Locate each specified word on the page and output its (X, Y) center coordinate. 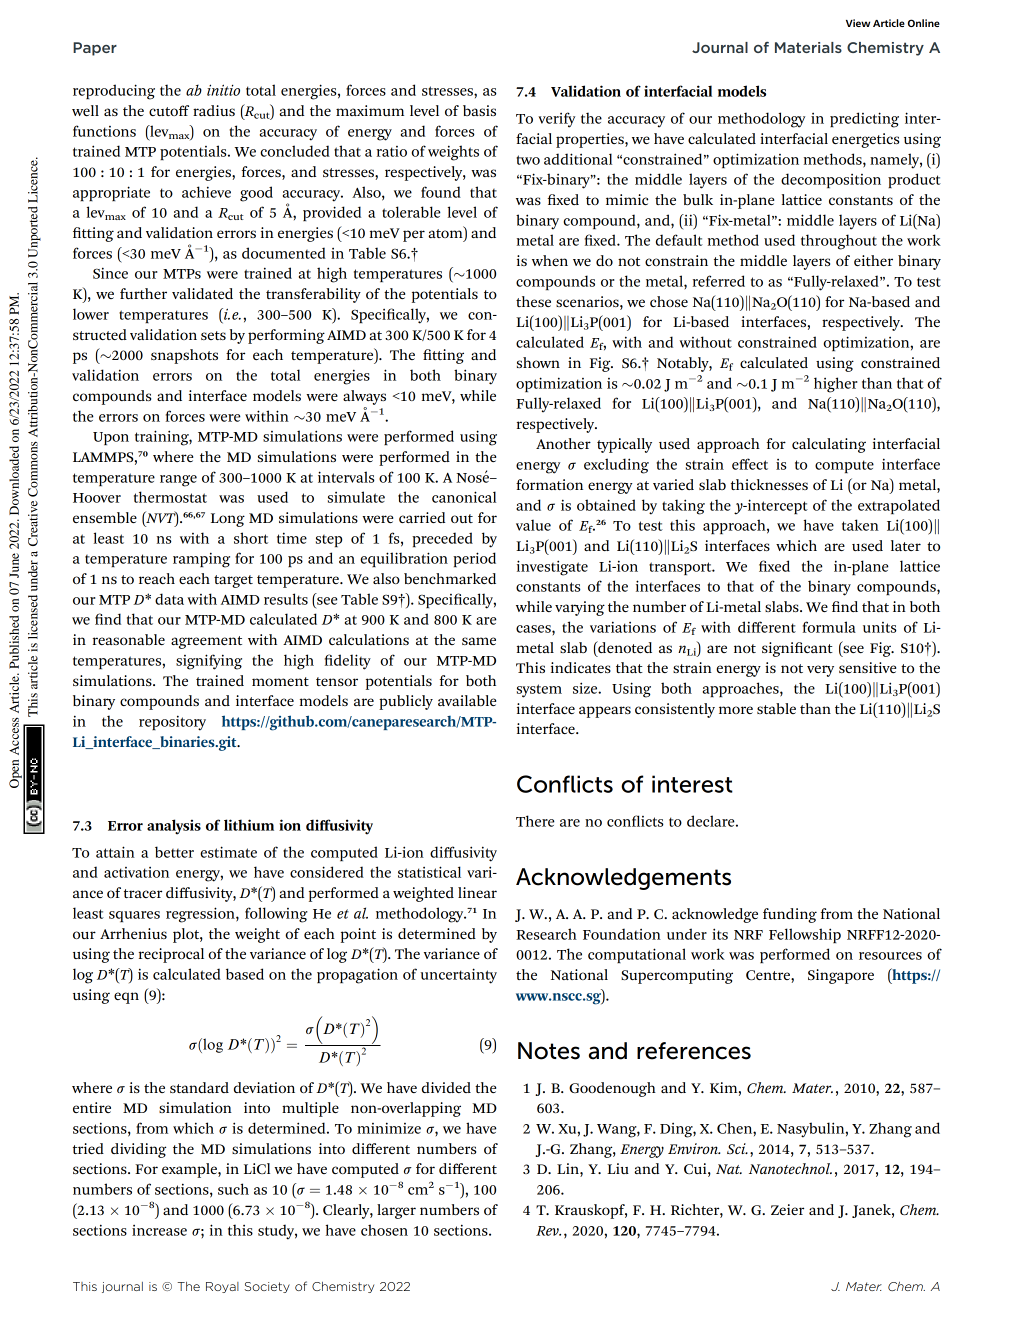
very (820, 671)
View (858, 23)
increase (159, 1230)
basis (479, 110)
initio (223, 90)
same (479, 641)
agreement (206, 642)
